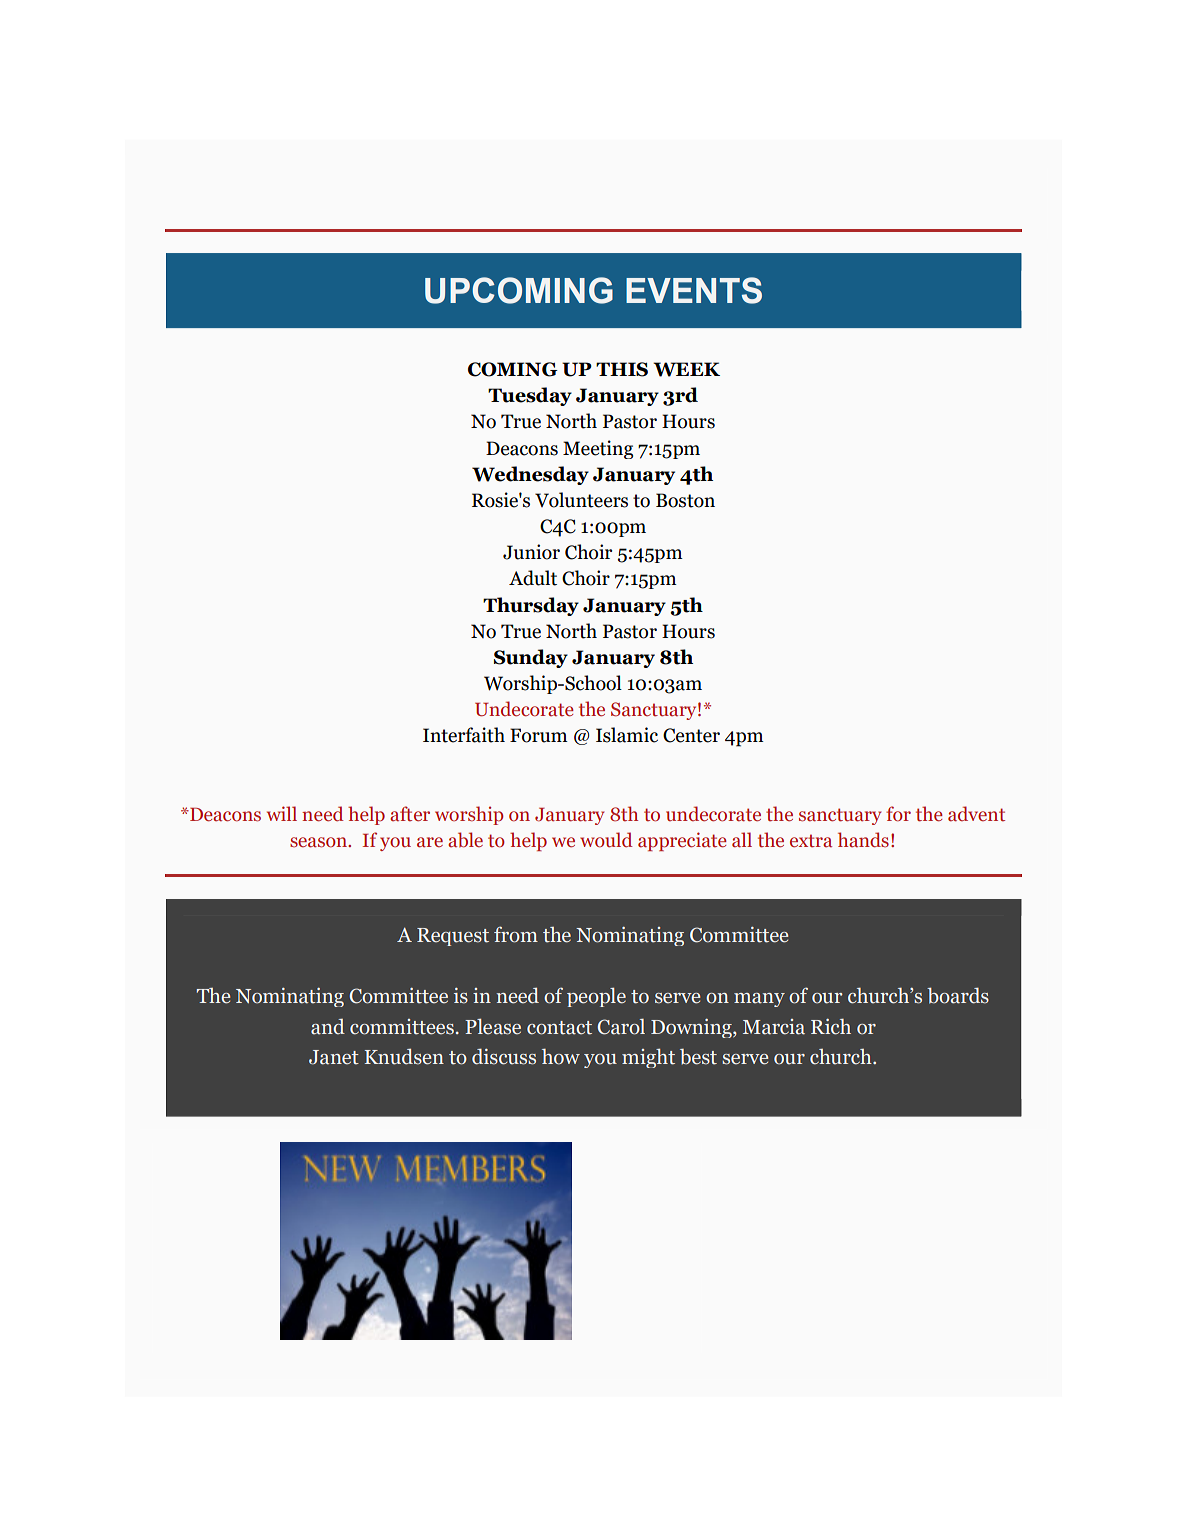  I want to click on Tuesday, so click(530, 396).
